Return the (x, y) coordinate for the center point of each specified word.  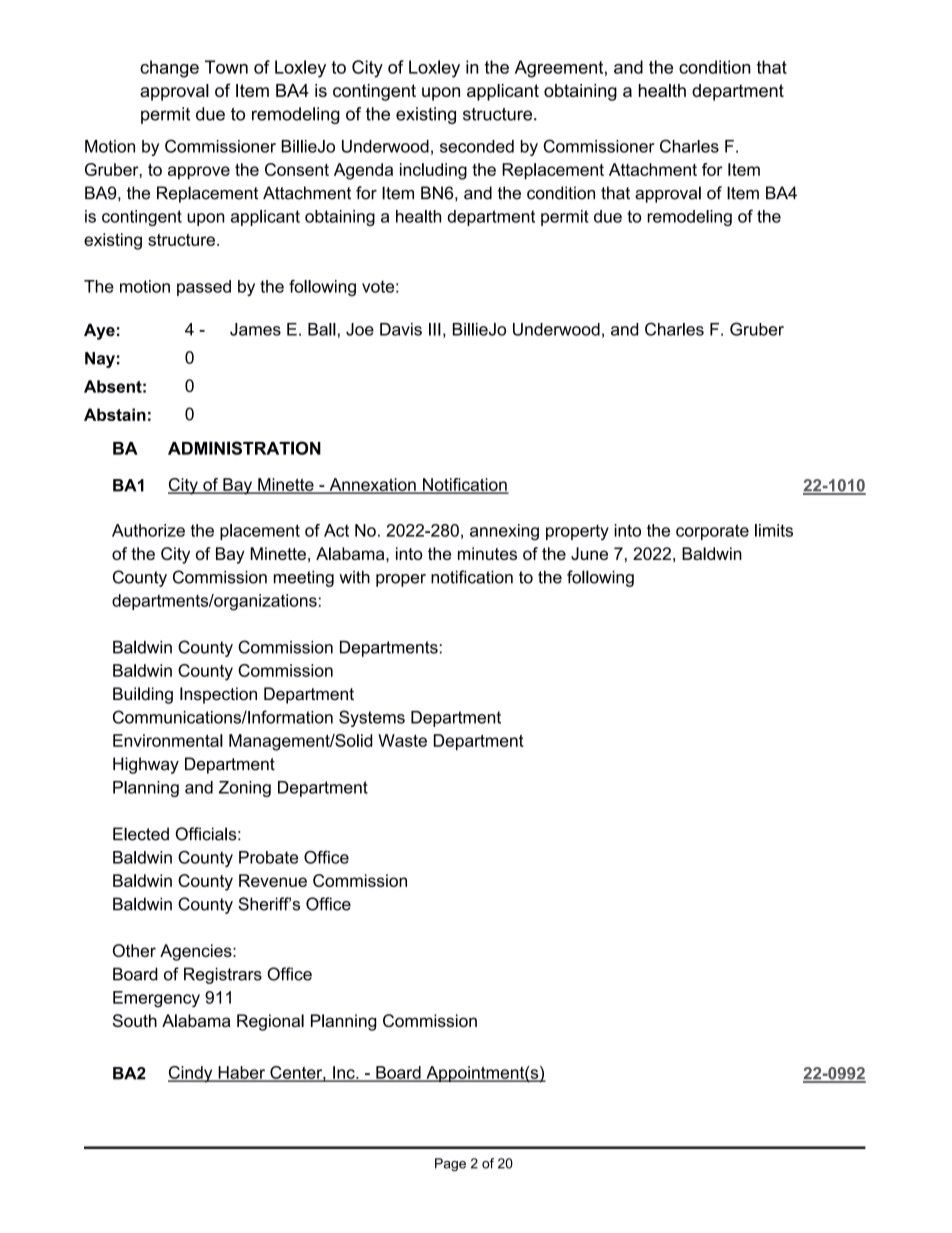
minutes (487, 553)
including (433, 171)
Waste (402, 740)
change (169, 69)
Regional (270, 1022)
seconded (477, 146)
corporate (712, 532)
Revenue (273, 880)
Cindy (191, 1074)
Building (143, 695)
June (589, 553)
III (435, 329)
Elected (141, 834)
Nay (100, 360)
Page (450, 1165)
